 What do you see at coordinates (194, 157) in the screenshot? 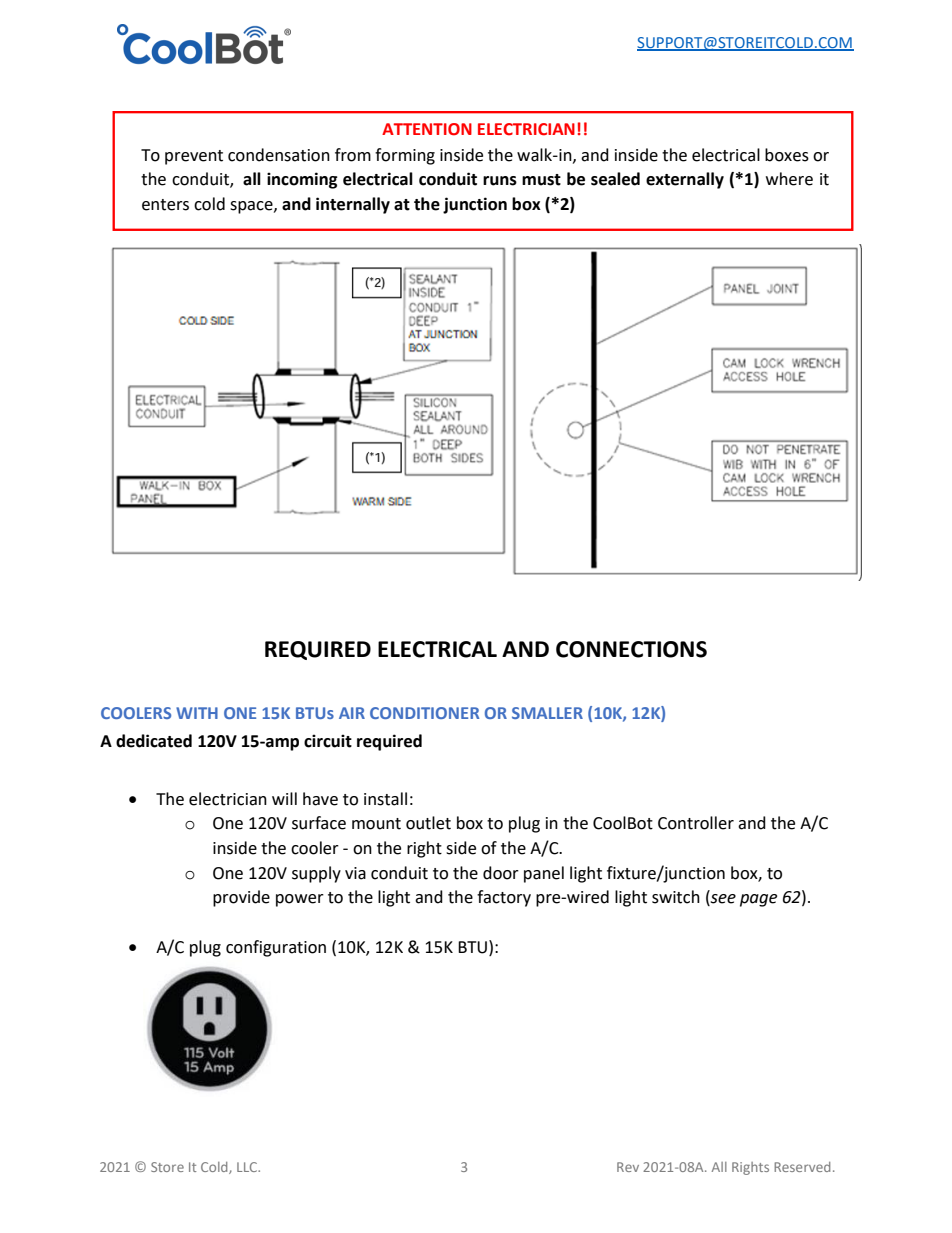
I see `prevent` at bounding box center [194, 157].
